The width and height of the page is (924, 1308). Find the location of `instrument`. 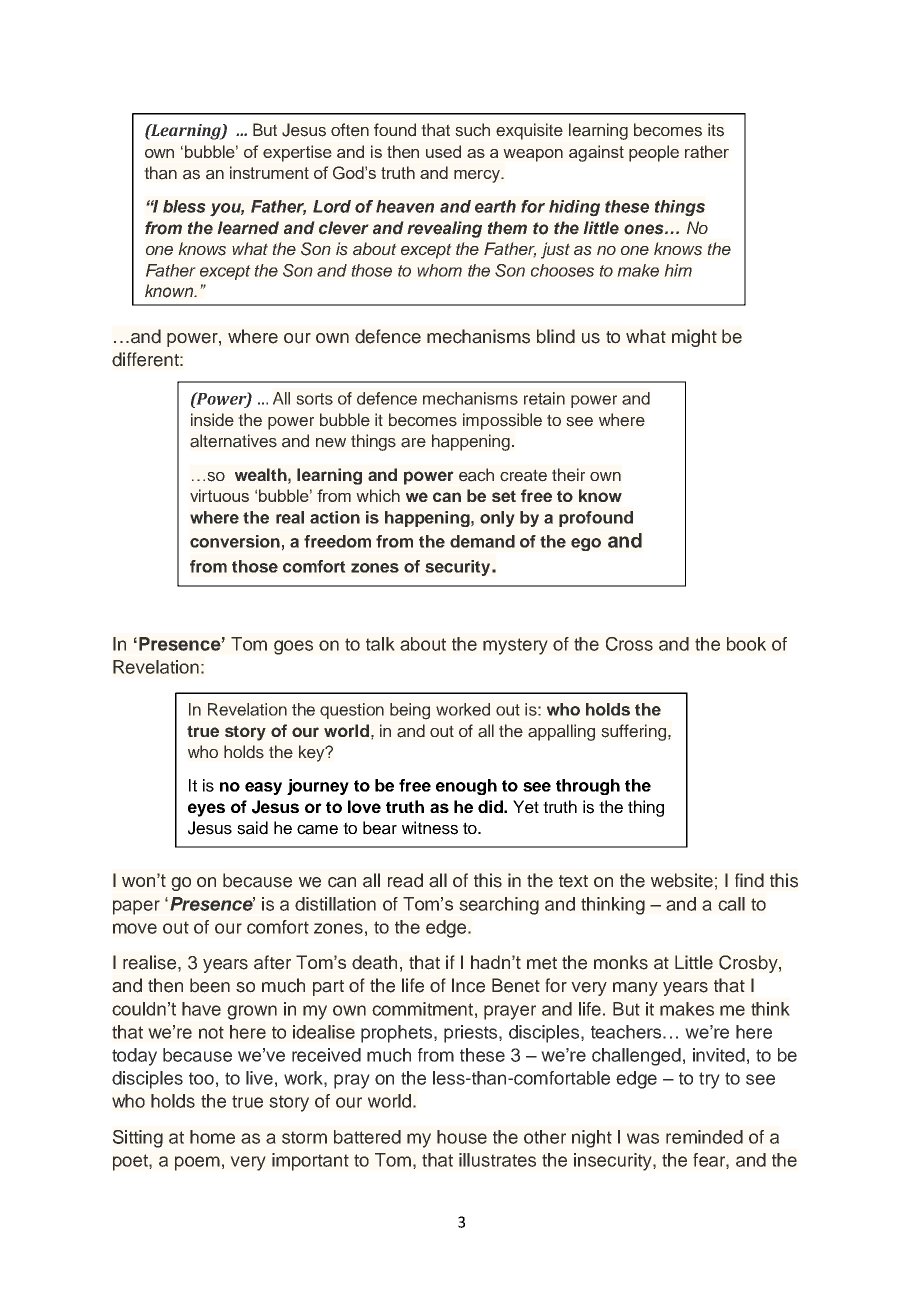

instrument is located at coordinates (269, 172).
